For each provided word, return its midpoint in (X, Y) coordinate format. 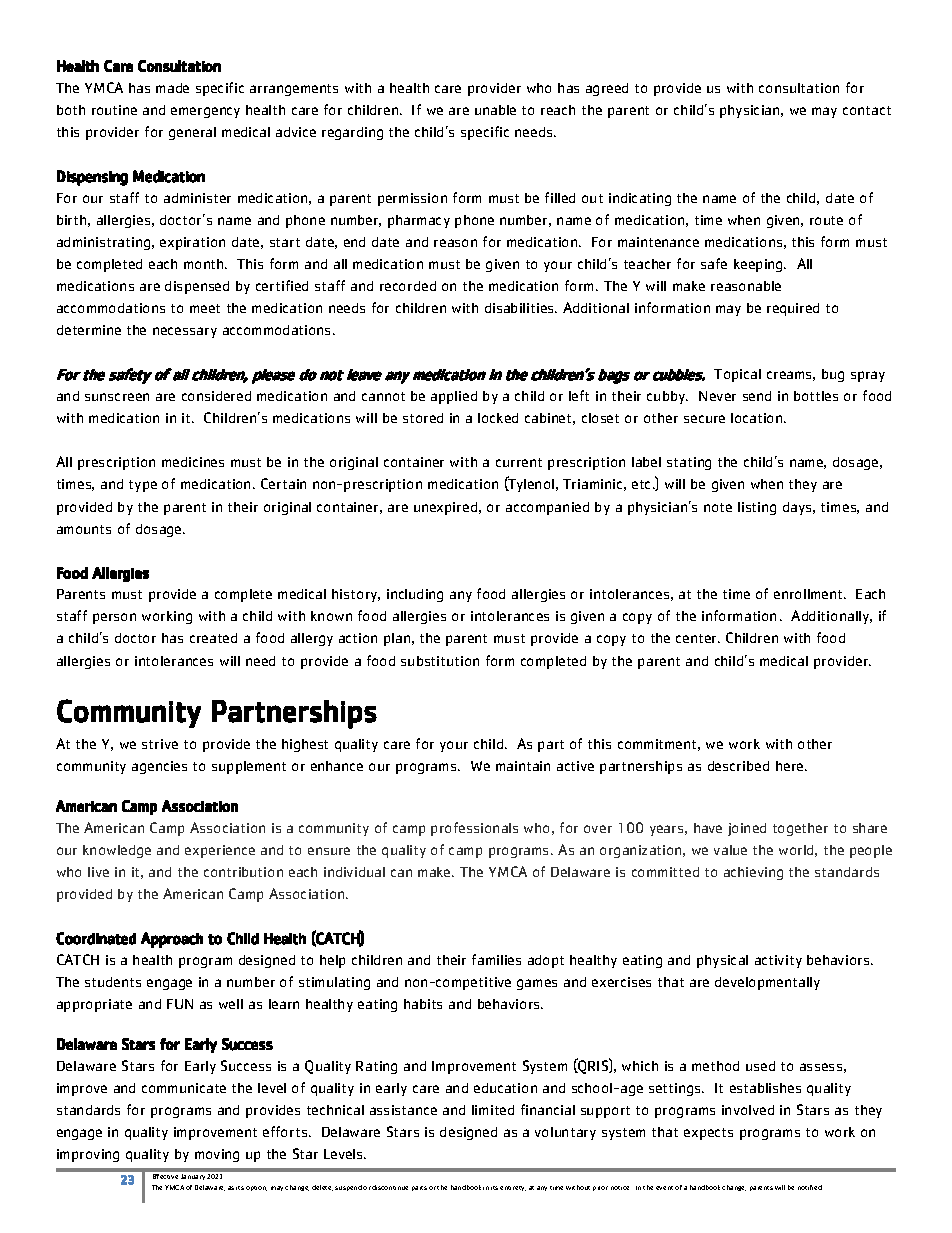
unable (495, 110)
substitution (440, 661)
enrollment (809, 594)
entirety (513, 1188)
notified (810, 1187)
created (213, 638)
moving (217, 1155)
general (192, 133)
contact (867, 110)
